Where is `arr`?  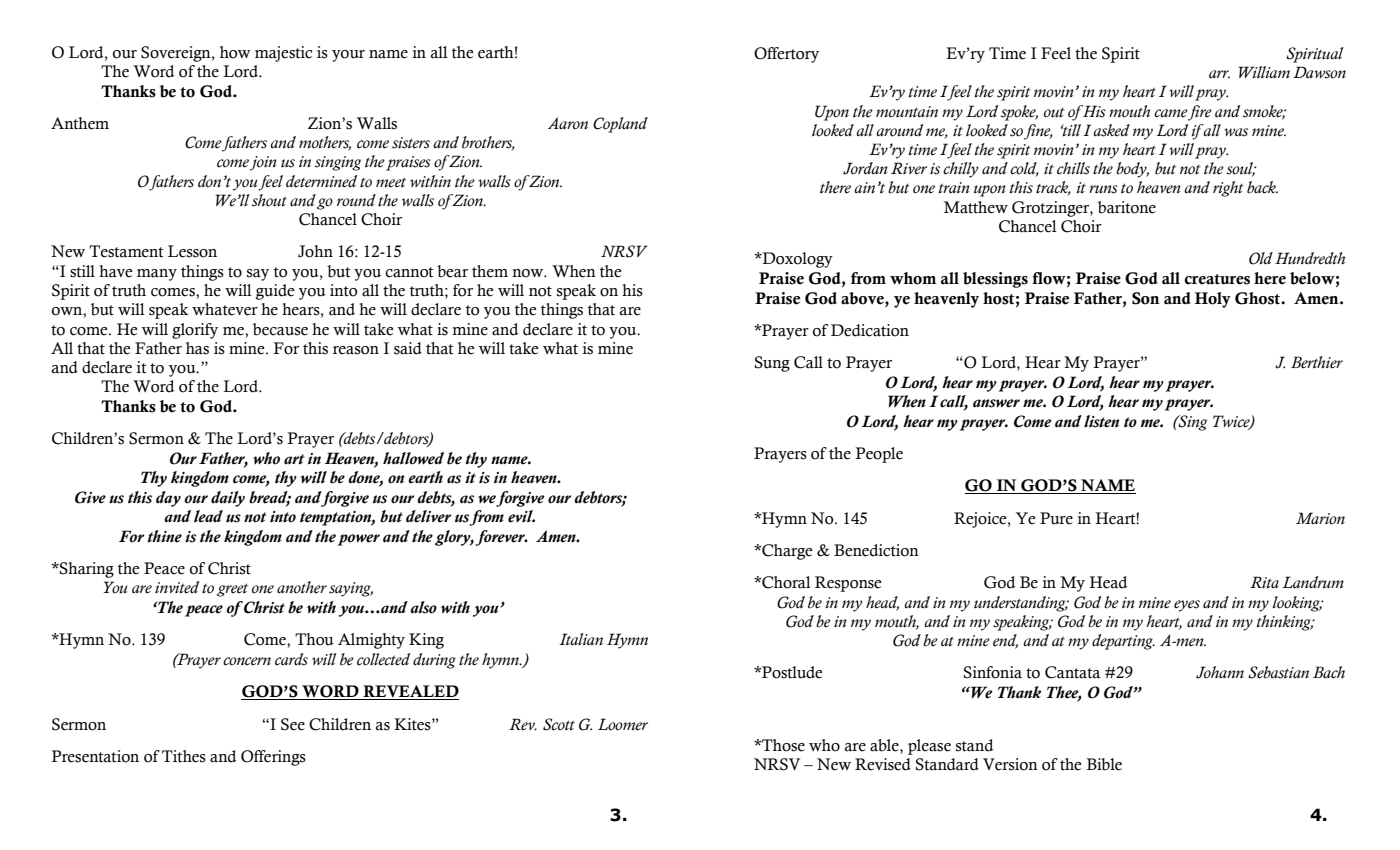
arr is located at coordinates (1219, 74).
